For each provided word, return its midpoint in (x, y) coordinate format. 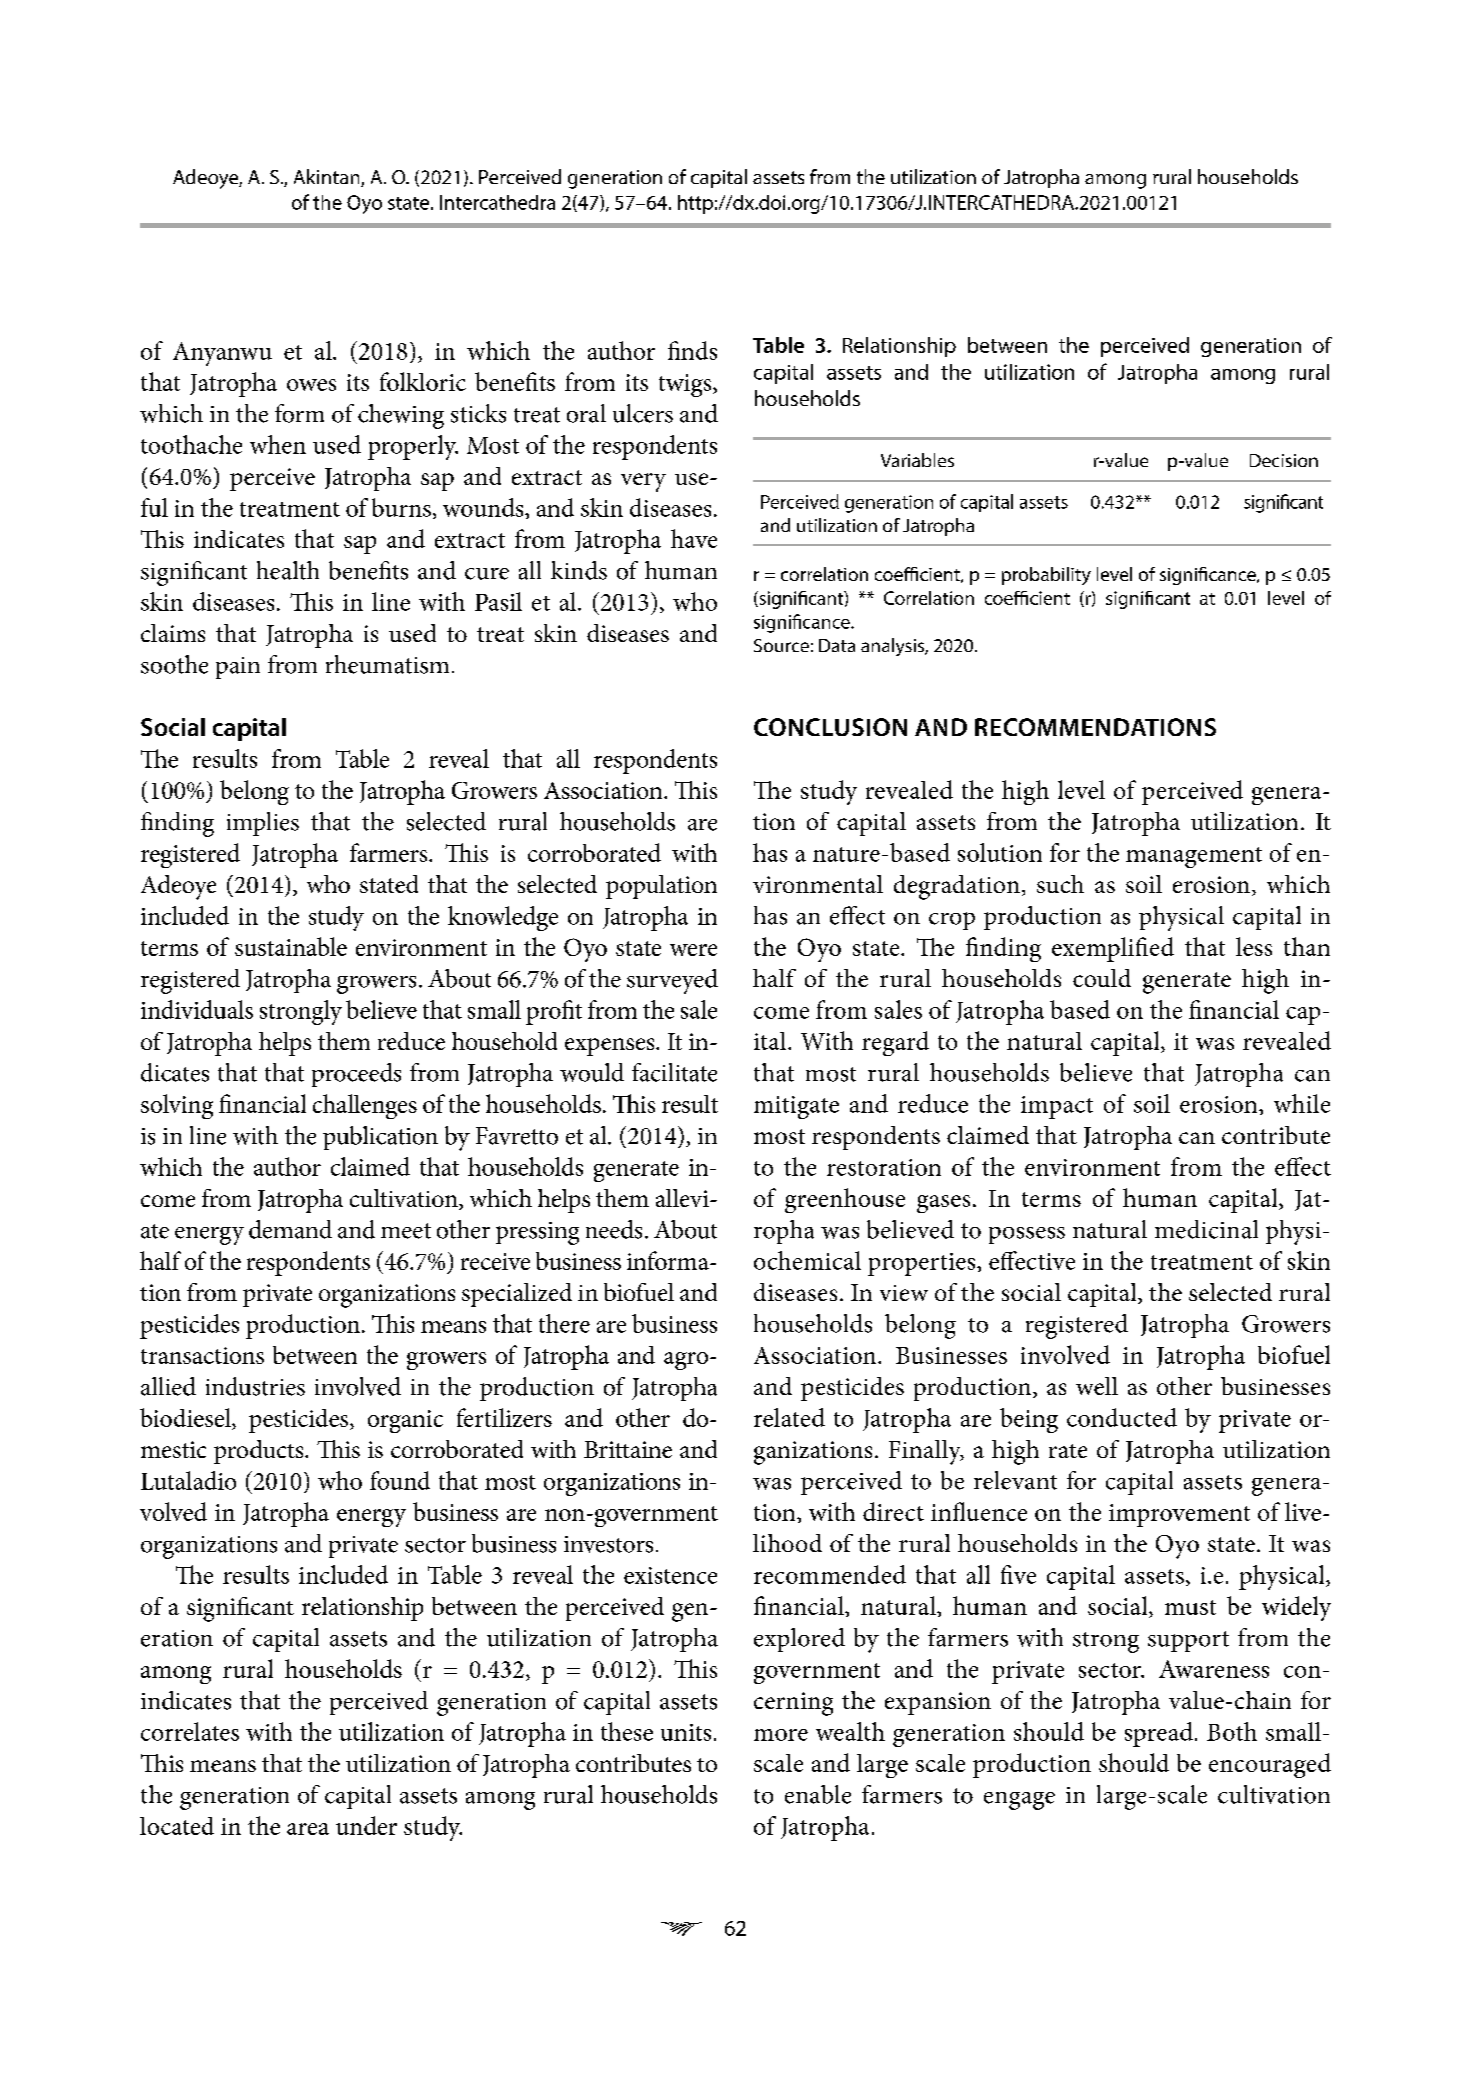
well (1097, 1386)
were (693, 950)
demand (290, 1229)
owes (311, 385)
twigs (686, 385)
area (308, 1829)
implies (263, 824)
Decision (1284, 460)
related (789, 1417)
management (1194, 857)
